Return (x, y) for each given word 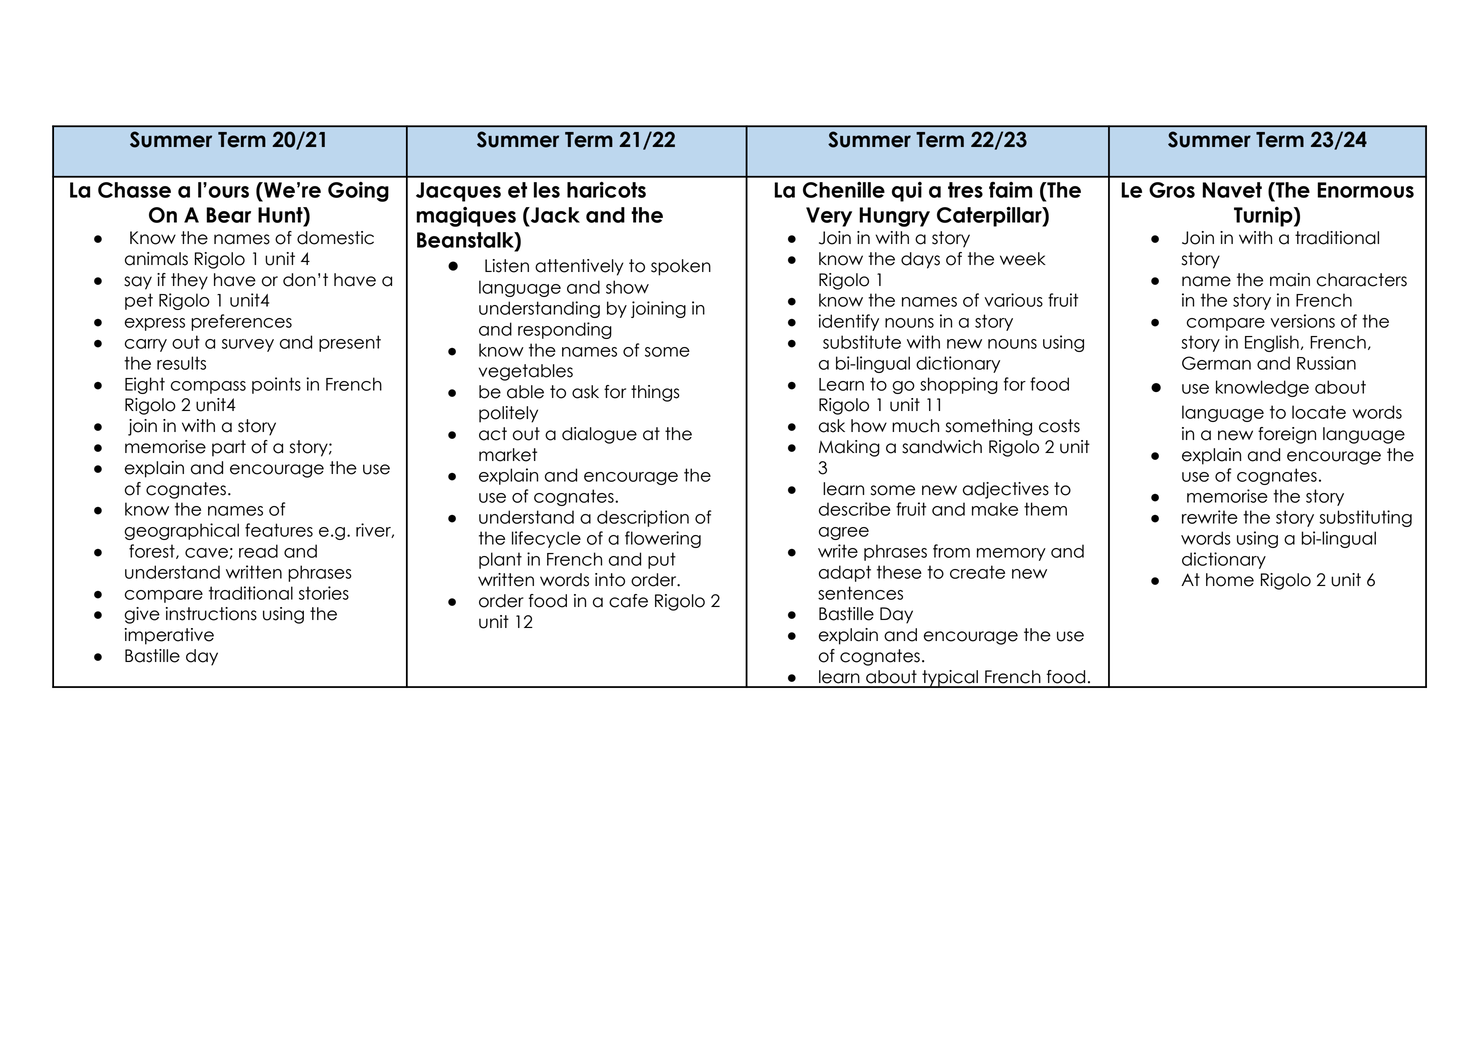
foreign (1287, 435)
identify (848, 322)
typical (950, 679)
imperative (169, 636)
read (258, 551)
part (229, 448)
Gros (1172, 190)
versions (1302, 321)
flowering (663, 539)
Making (849, 448)
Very (829, 217)
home (1230, 580)
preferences (241, 322)
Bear (228, 215)
